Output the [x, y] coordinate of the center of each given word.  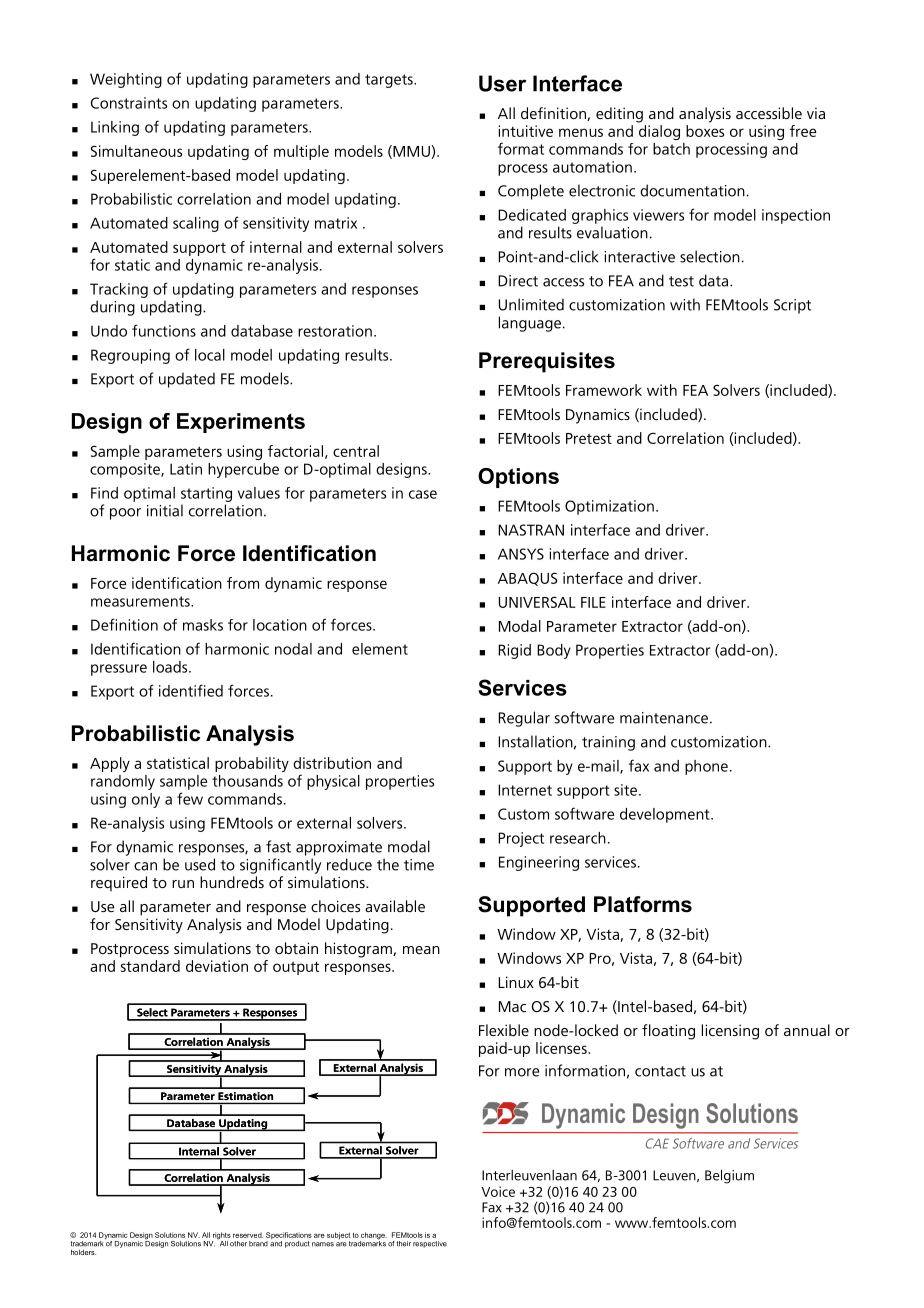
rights [221, 1237]
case [423, 494]
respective [430, 1244]
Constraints [129, 103]
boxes [705, 131]
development [666, 815]
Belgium [729, 1176]
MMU [411, 152]
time [419, 865]
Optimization [609, 507]
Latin [186, 469]
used [200, 864]
